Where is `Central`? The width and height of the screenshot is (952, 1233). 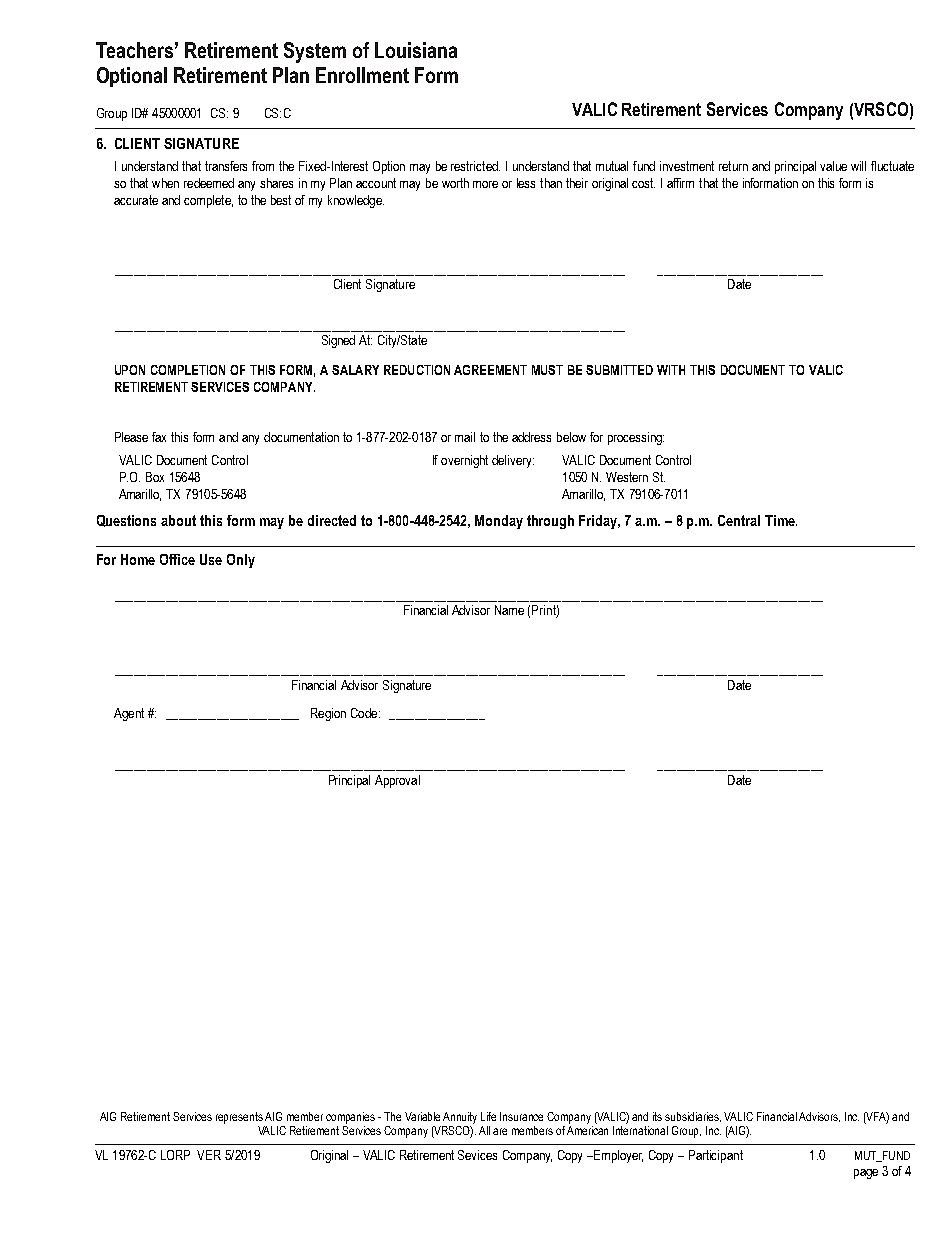 Central is located at coordinates (739, 520).
